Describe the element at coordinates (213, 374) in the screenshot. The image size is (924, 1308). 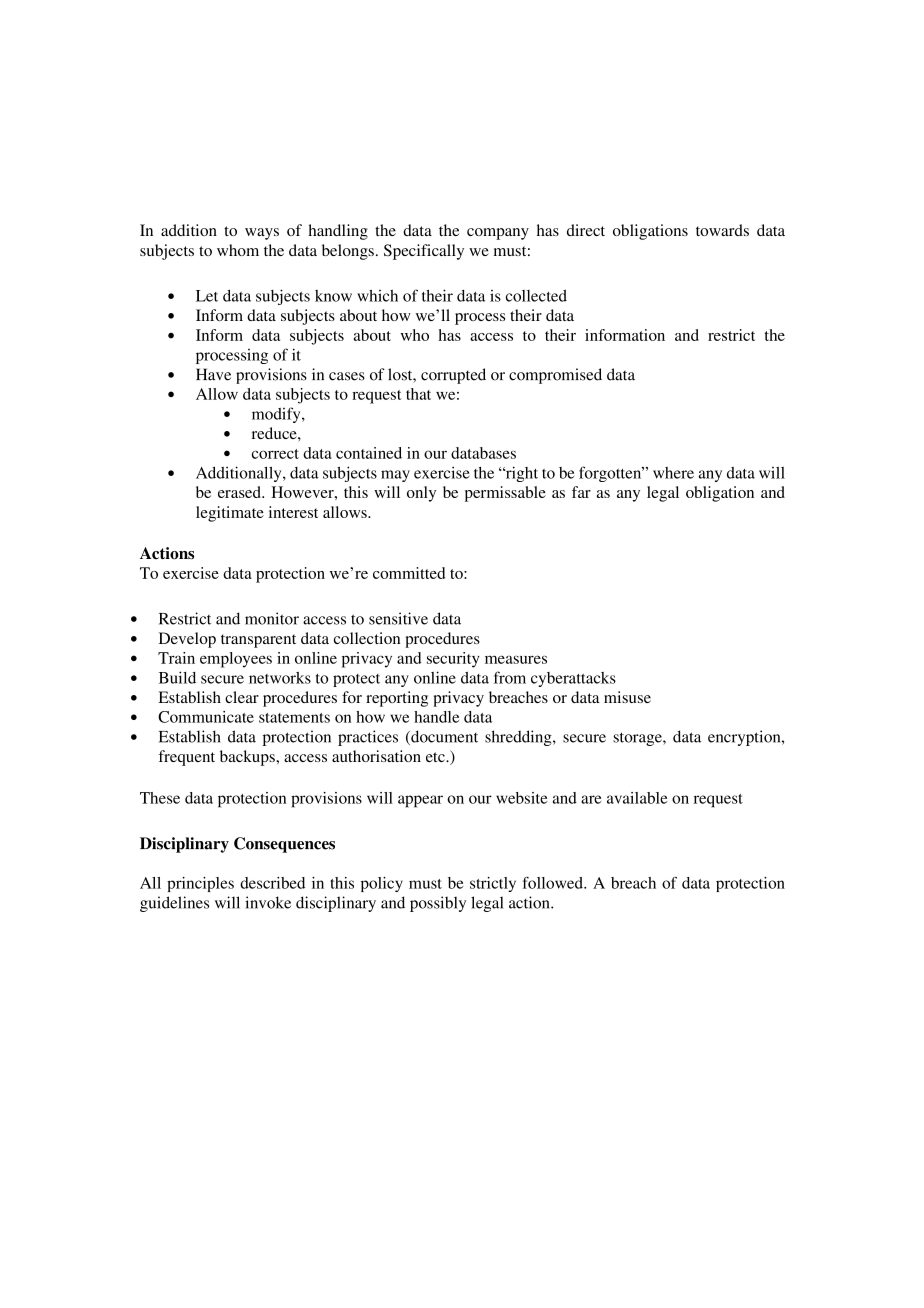
I see `Have` at that location.
